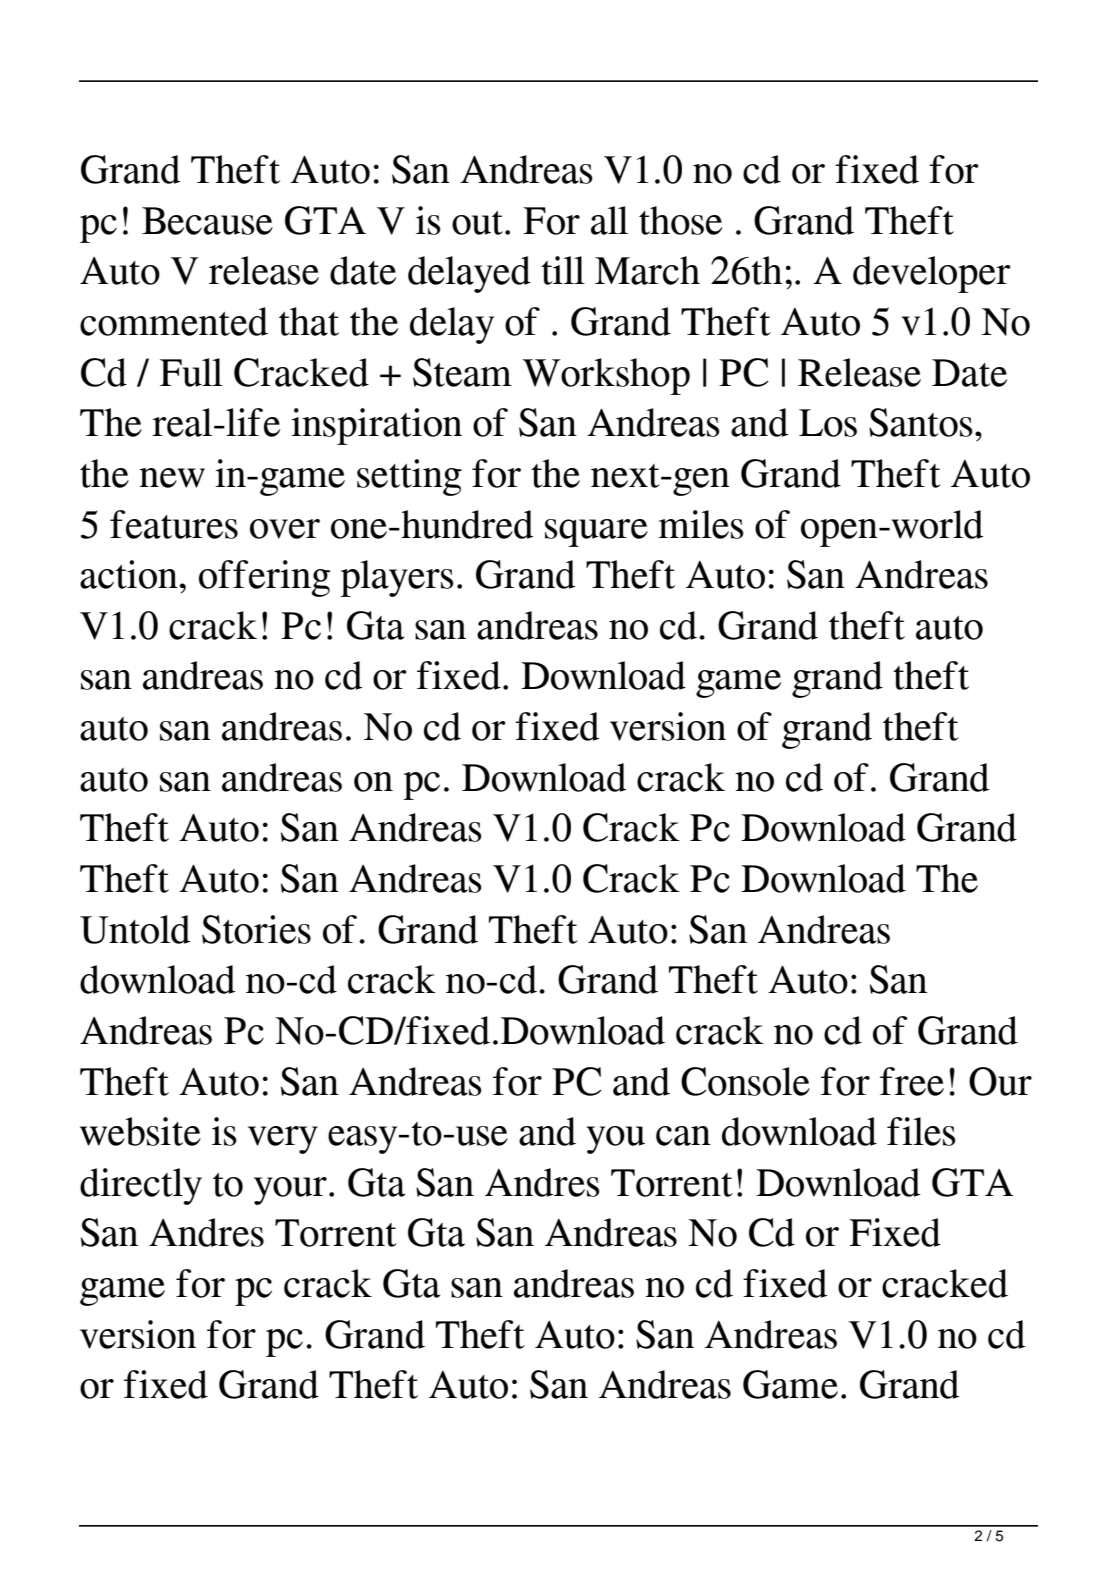 This page has width=1117, height=1579. I want to click on can, so click(683, 1136).
